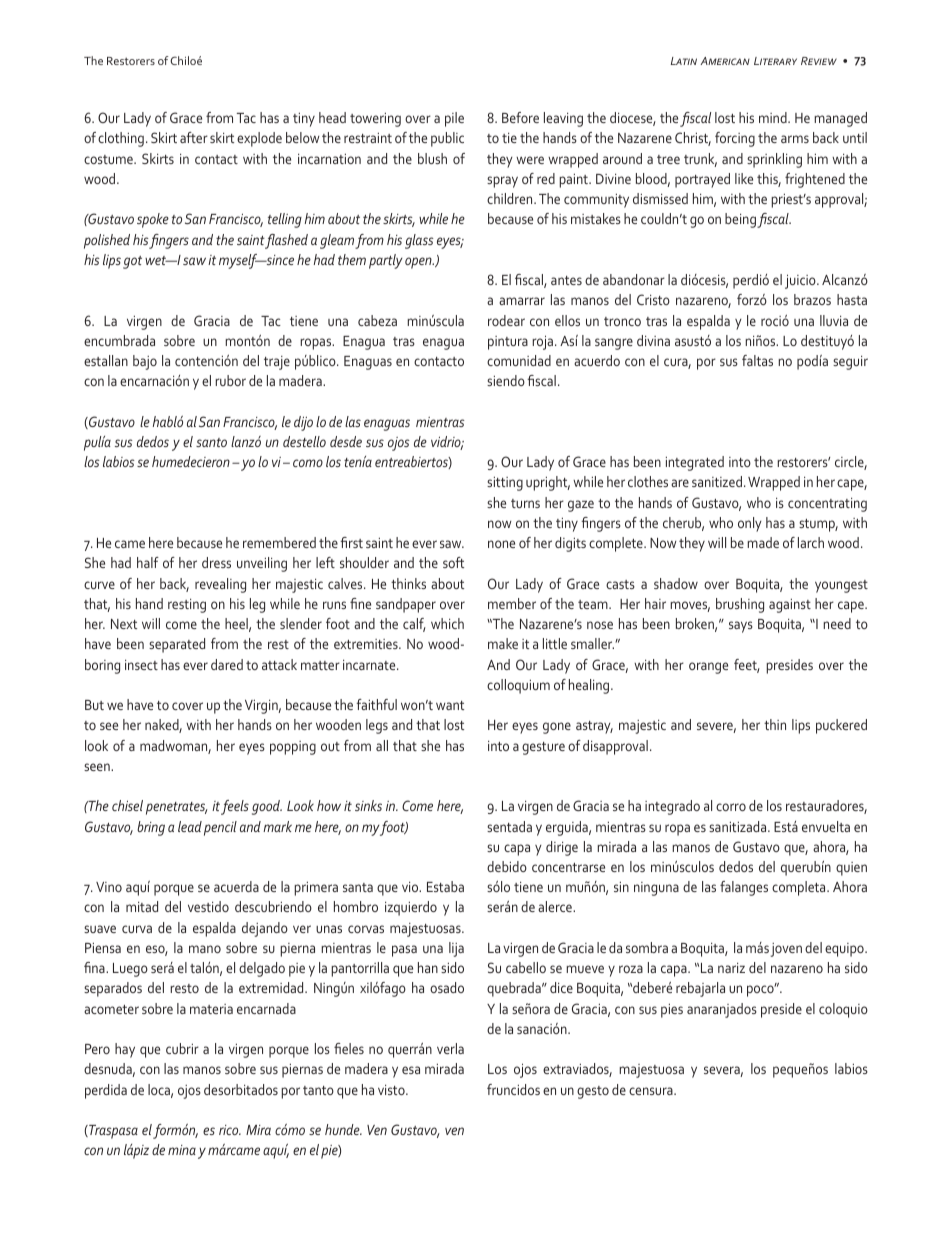  What do you see at coordinates (695, 463) in the screenshot?
I see `integrated` at bounding box center [695, 463].
